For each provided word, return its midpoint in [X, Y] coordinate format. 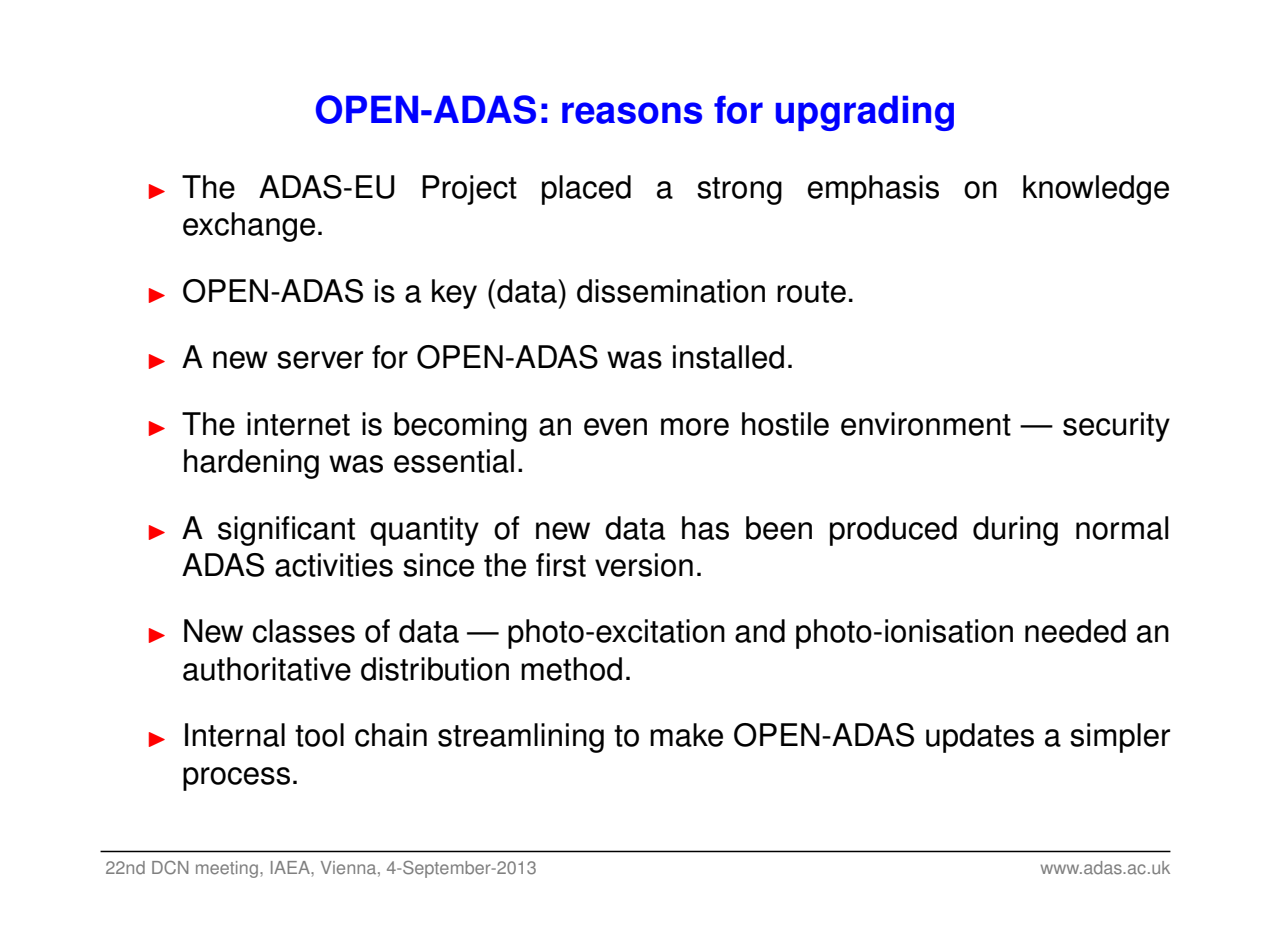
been [779, 528]
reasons [632, 113]
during [1015, 531]
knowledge [1096, 190]
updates [980, 738]
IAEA [291, 867]
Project [469, 190]
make [686, 735]
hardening [251, 464]
